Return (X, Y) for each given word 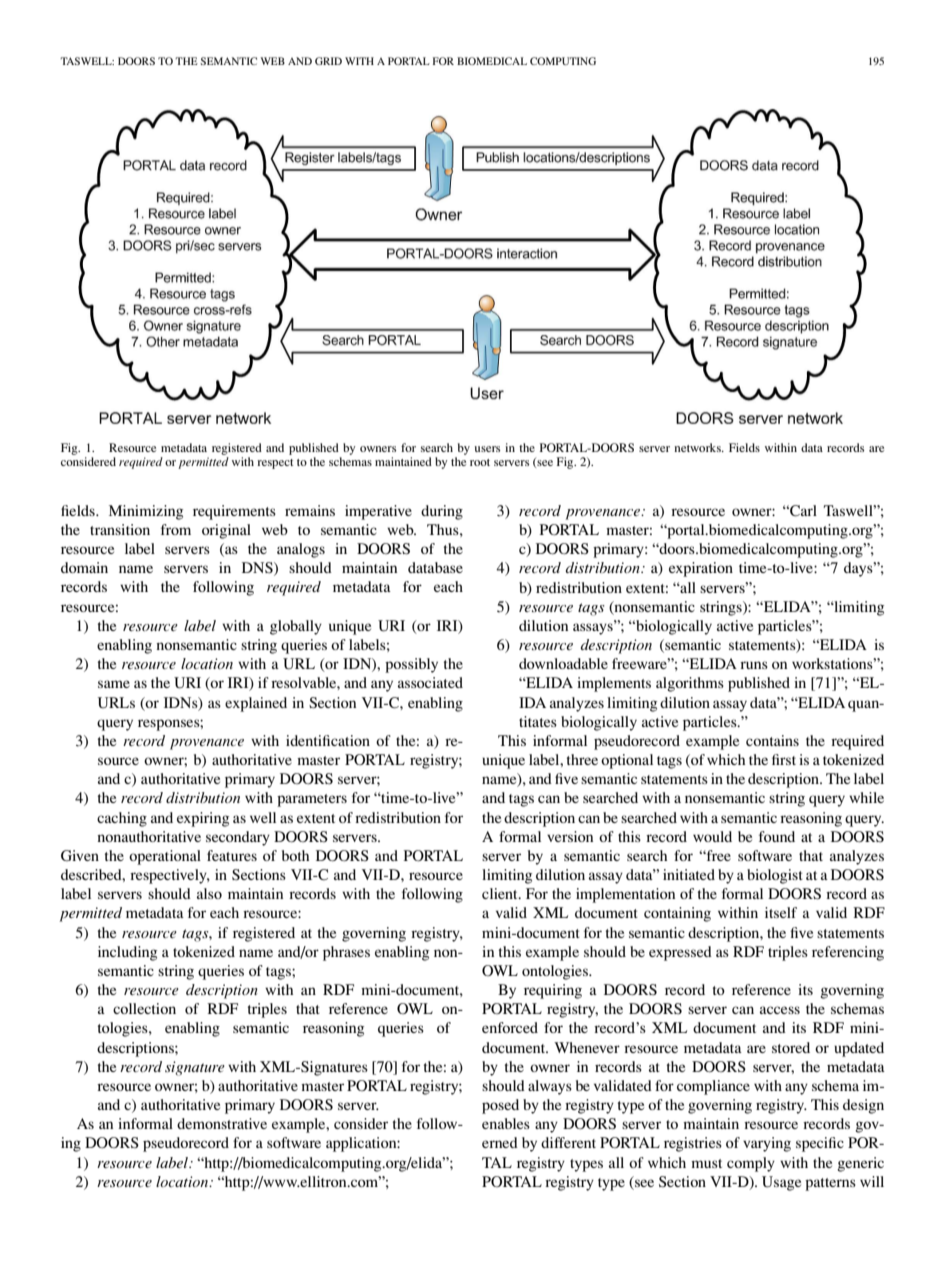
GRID (328, 61)
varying (767, 1144)
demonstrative (222, 1123)
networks (698, 447)
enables (506, 1123)
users (487, 449)
